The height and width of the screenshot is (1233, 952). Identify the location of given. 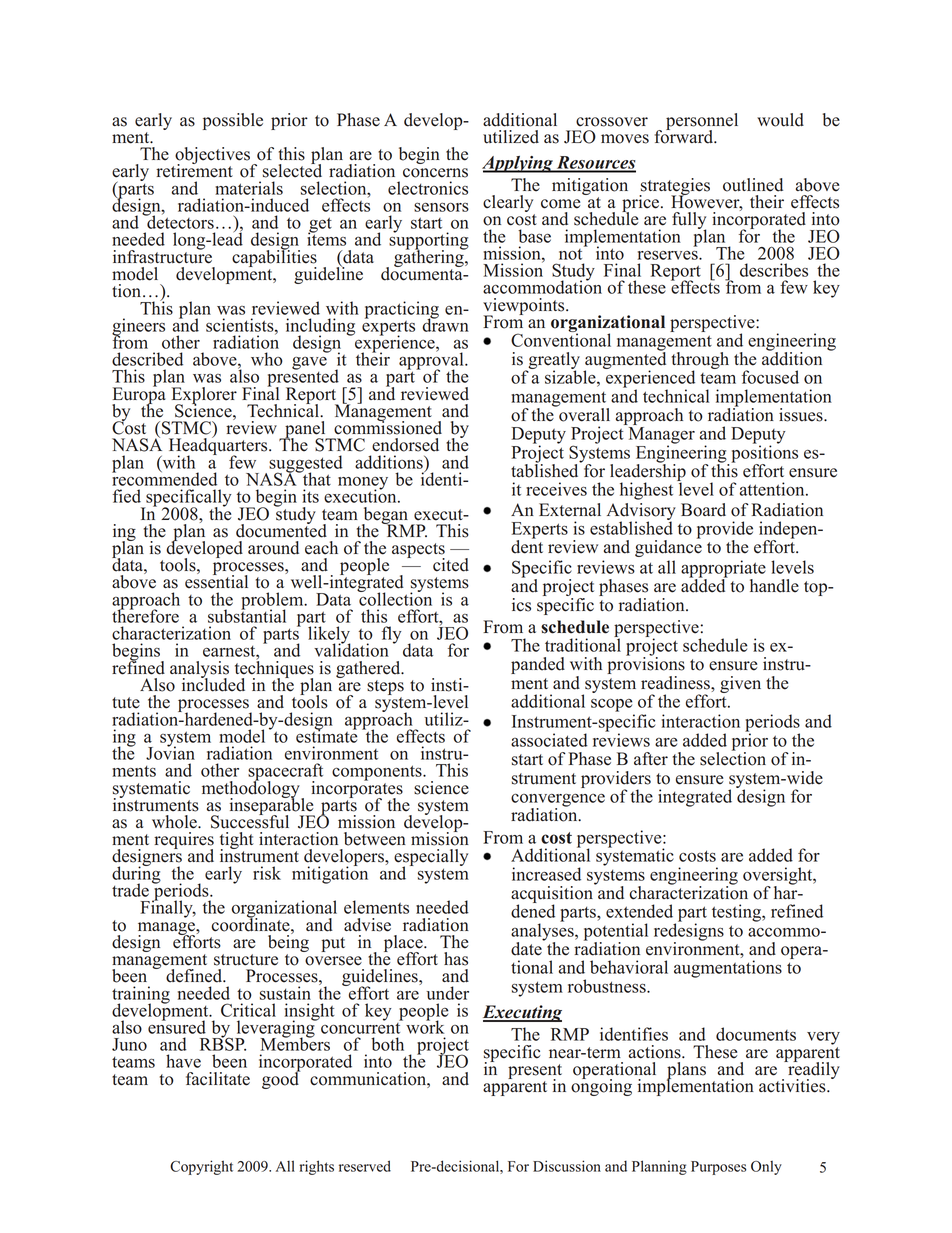
(740, 684).
